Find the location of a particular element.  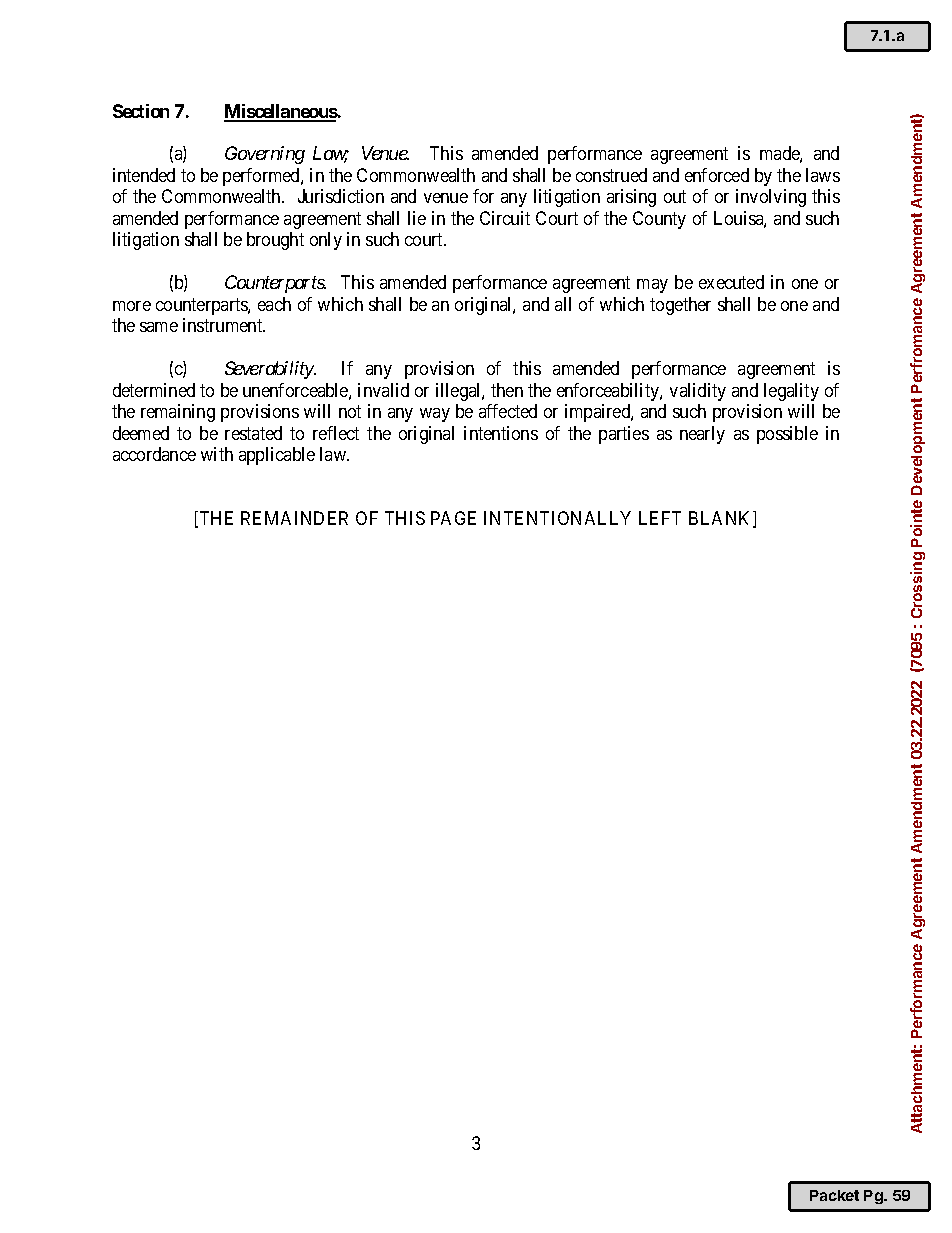

with is located at coordinates (217, 454).
